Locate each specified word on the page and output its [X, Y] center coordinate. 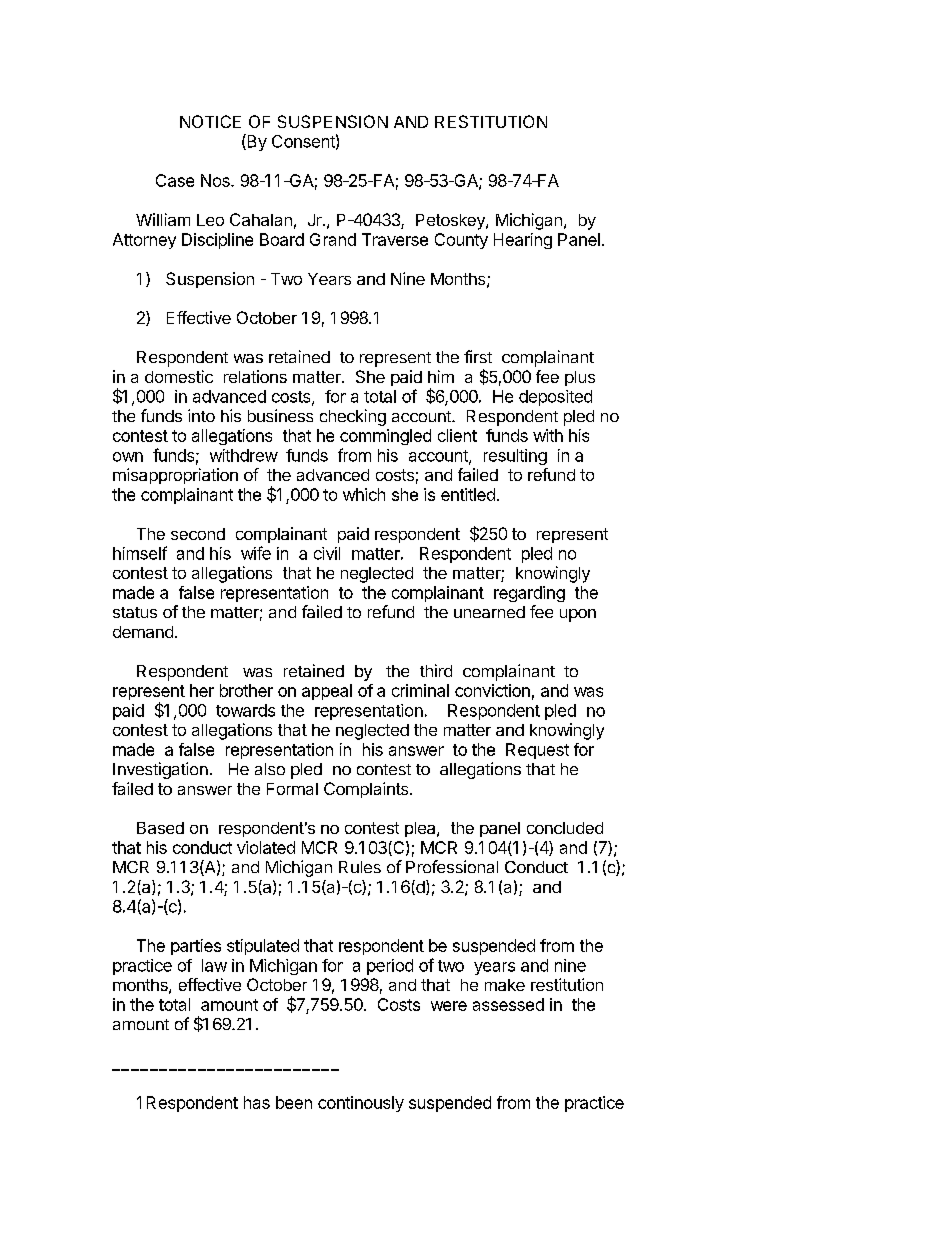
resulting [515, 457]
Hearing [523, 241]
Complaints [367, 790]
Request [537, 751]
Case [175, 180]
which [364, 494]
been [294, 1102]
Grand [333, 239]
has [257, 1102]
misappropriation [175, 476]
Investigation [160, 770]
